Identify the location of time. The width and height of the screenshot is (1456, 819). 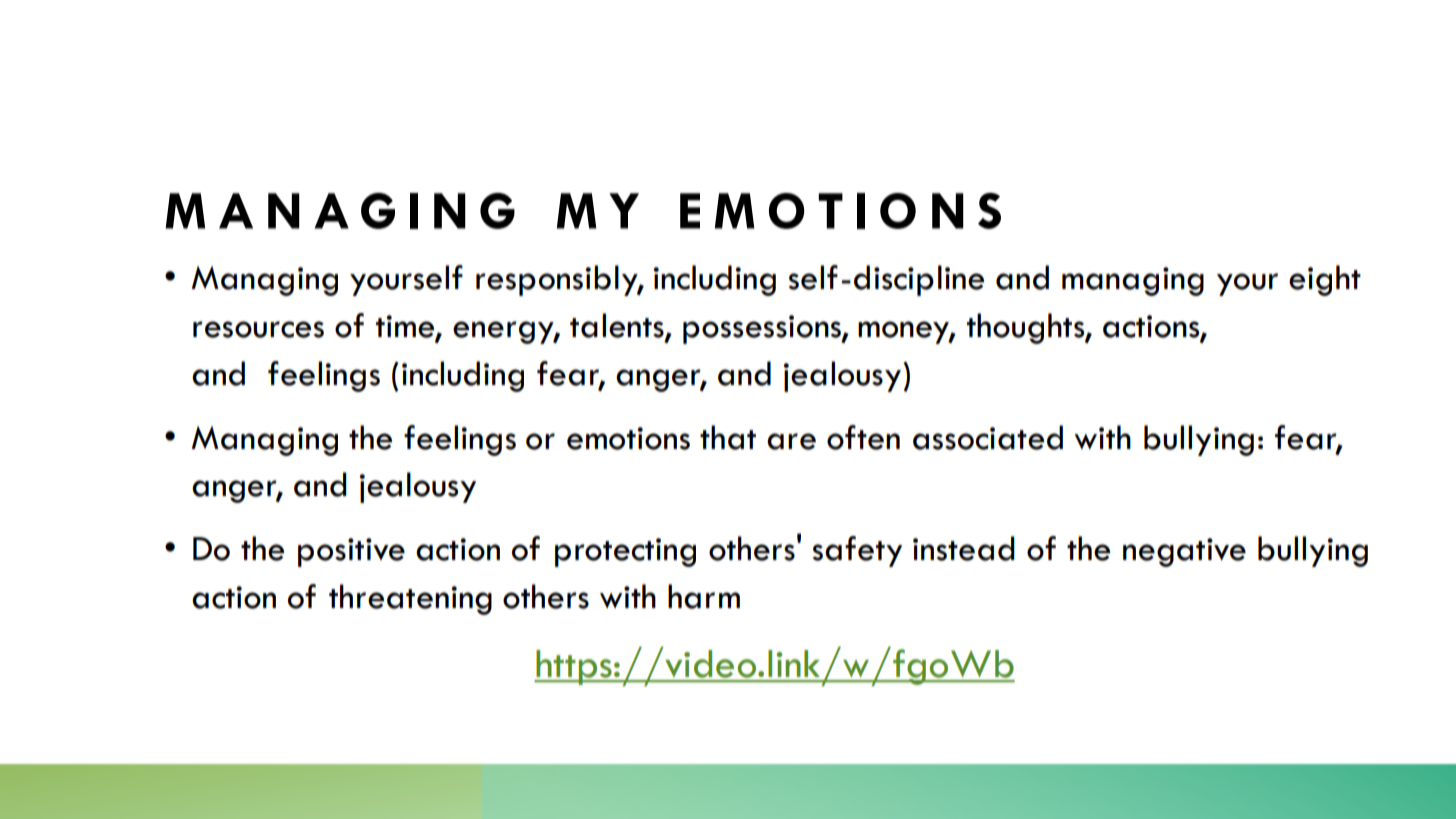
(406, 327).
